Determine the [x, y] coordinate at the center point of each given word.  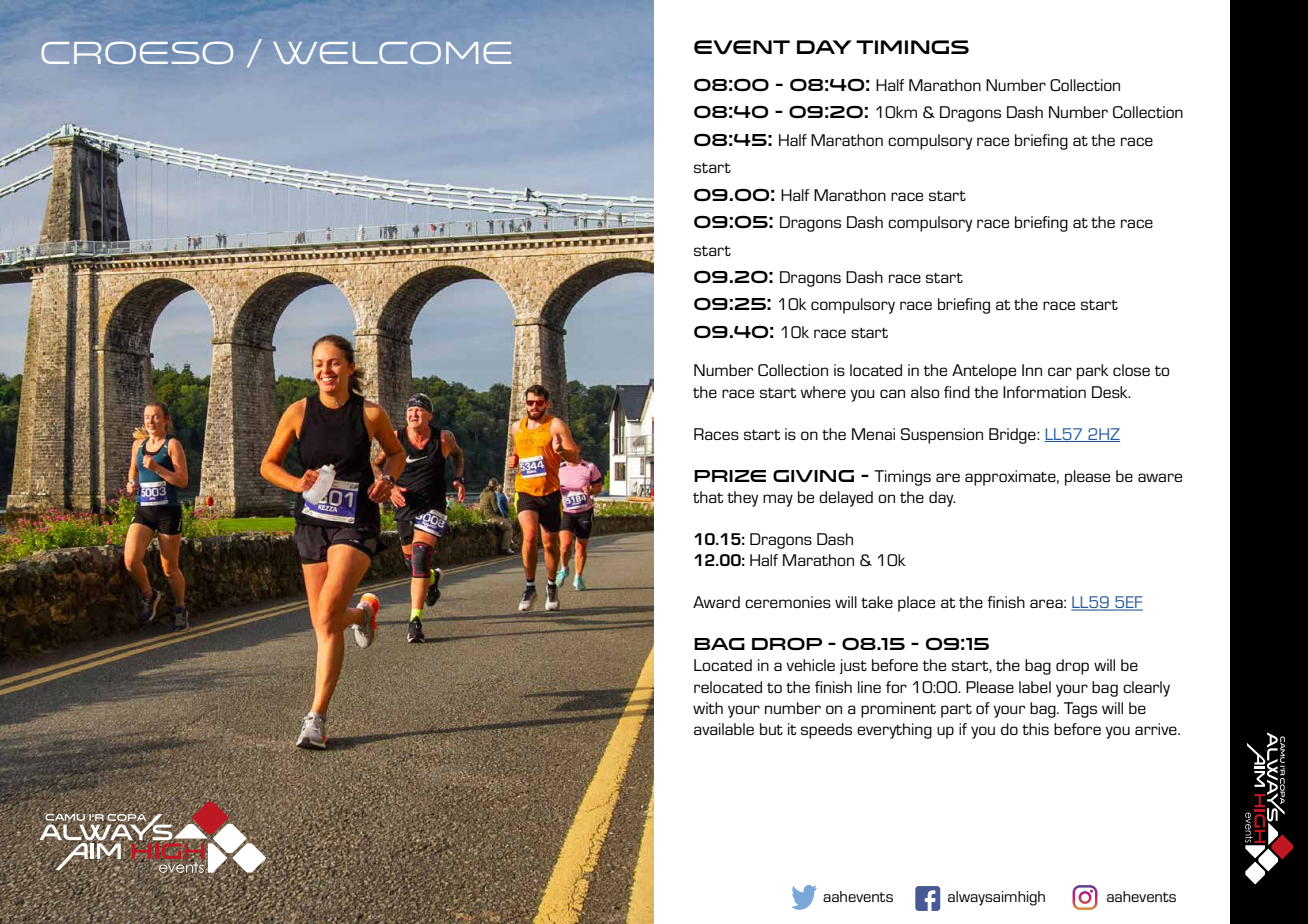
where [823, 392]
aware [1160, 477]
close [1131, 370]
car [1060, 371]
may [778, 500]
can [892, 393]
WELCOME [392, 52]
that [708, 497]
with [708, 708]
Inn [1032, 370]
